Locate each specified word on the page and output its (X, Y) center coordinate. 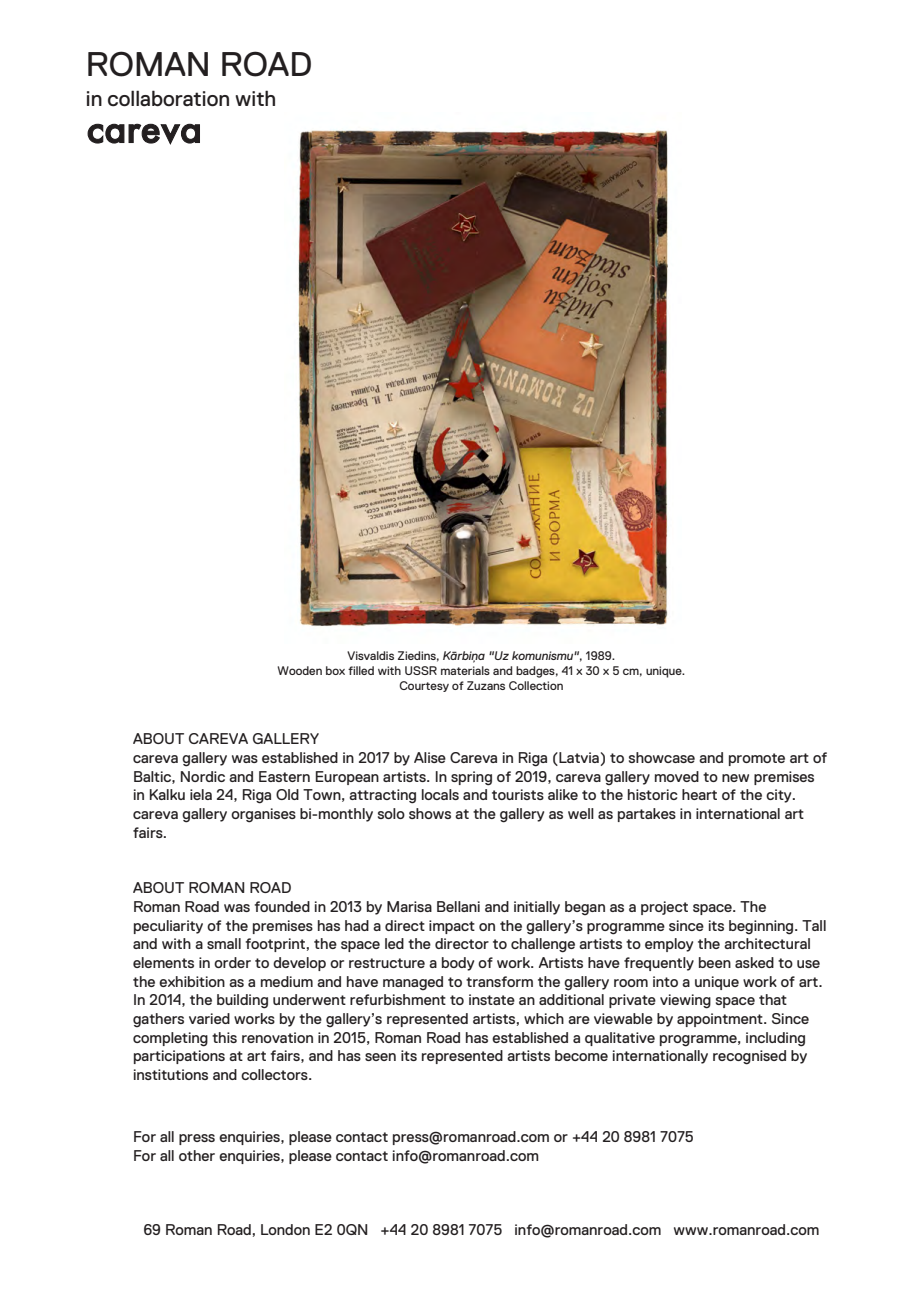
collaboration (168, 98)
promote (757, 759)
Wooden (299, 670)
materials (465, 670)
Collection (536, 685)
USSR (421, 670)
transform (499, 981)
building (242, 1001)
